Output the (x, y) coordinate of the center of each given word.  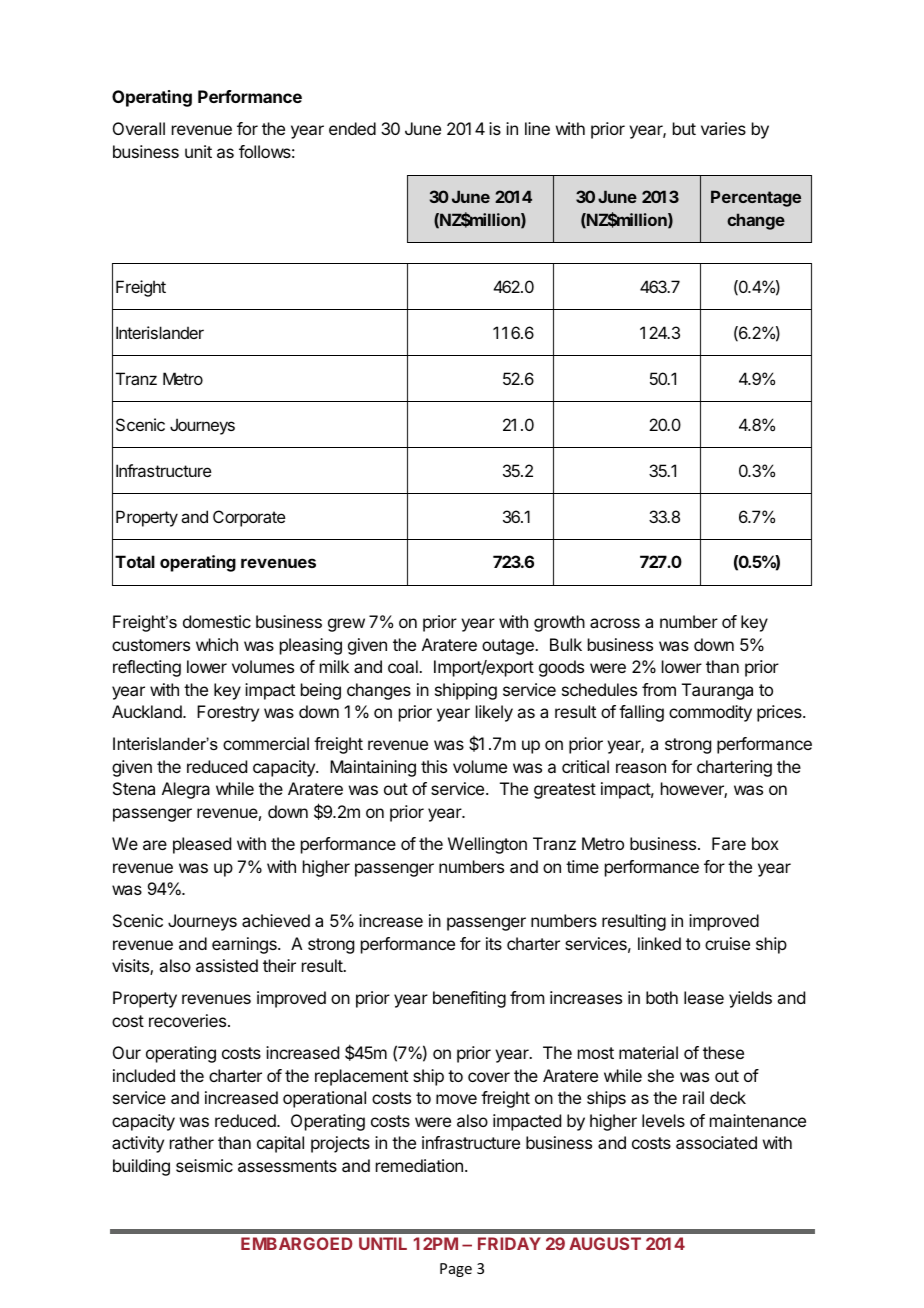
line (537, 128)
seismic (204, 1165)
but (684, 128)
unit (198, 151)
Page (456, 1270)
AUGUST (605, 1243)
